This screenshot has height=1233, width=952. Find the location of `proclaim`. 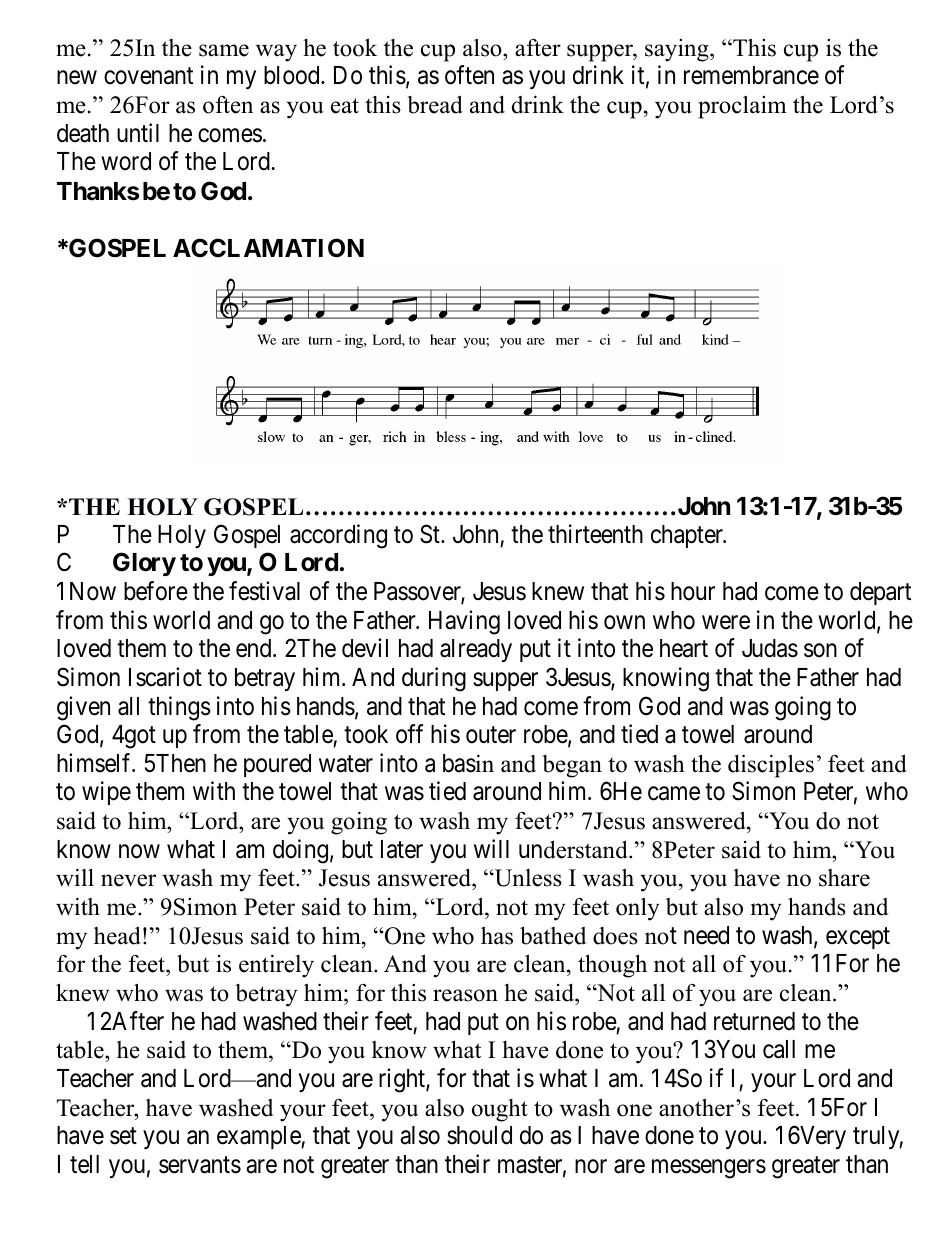

proclaim is located at coordinates (742, 107).
